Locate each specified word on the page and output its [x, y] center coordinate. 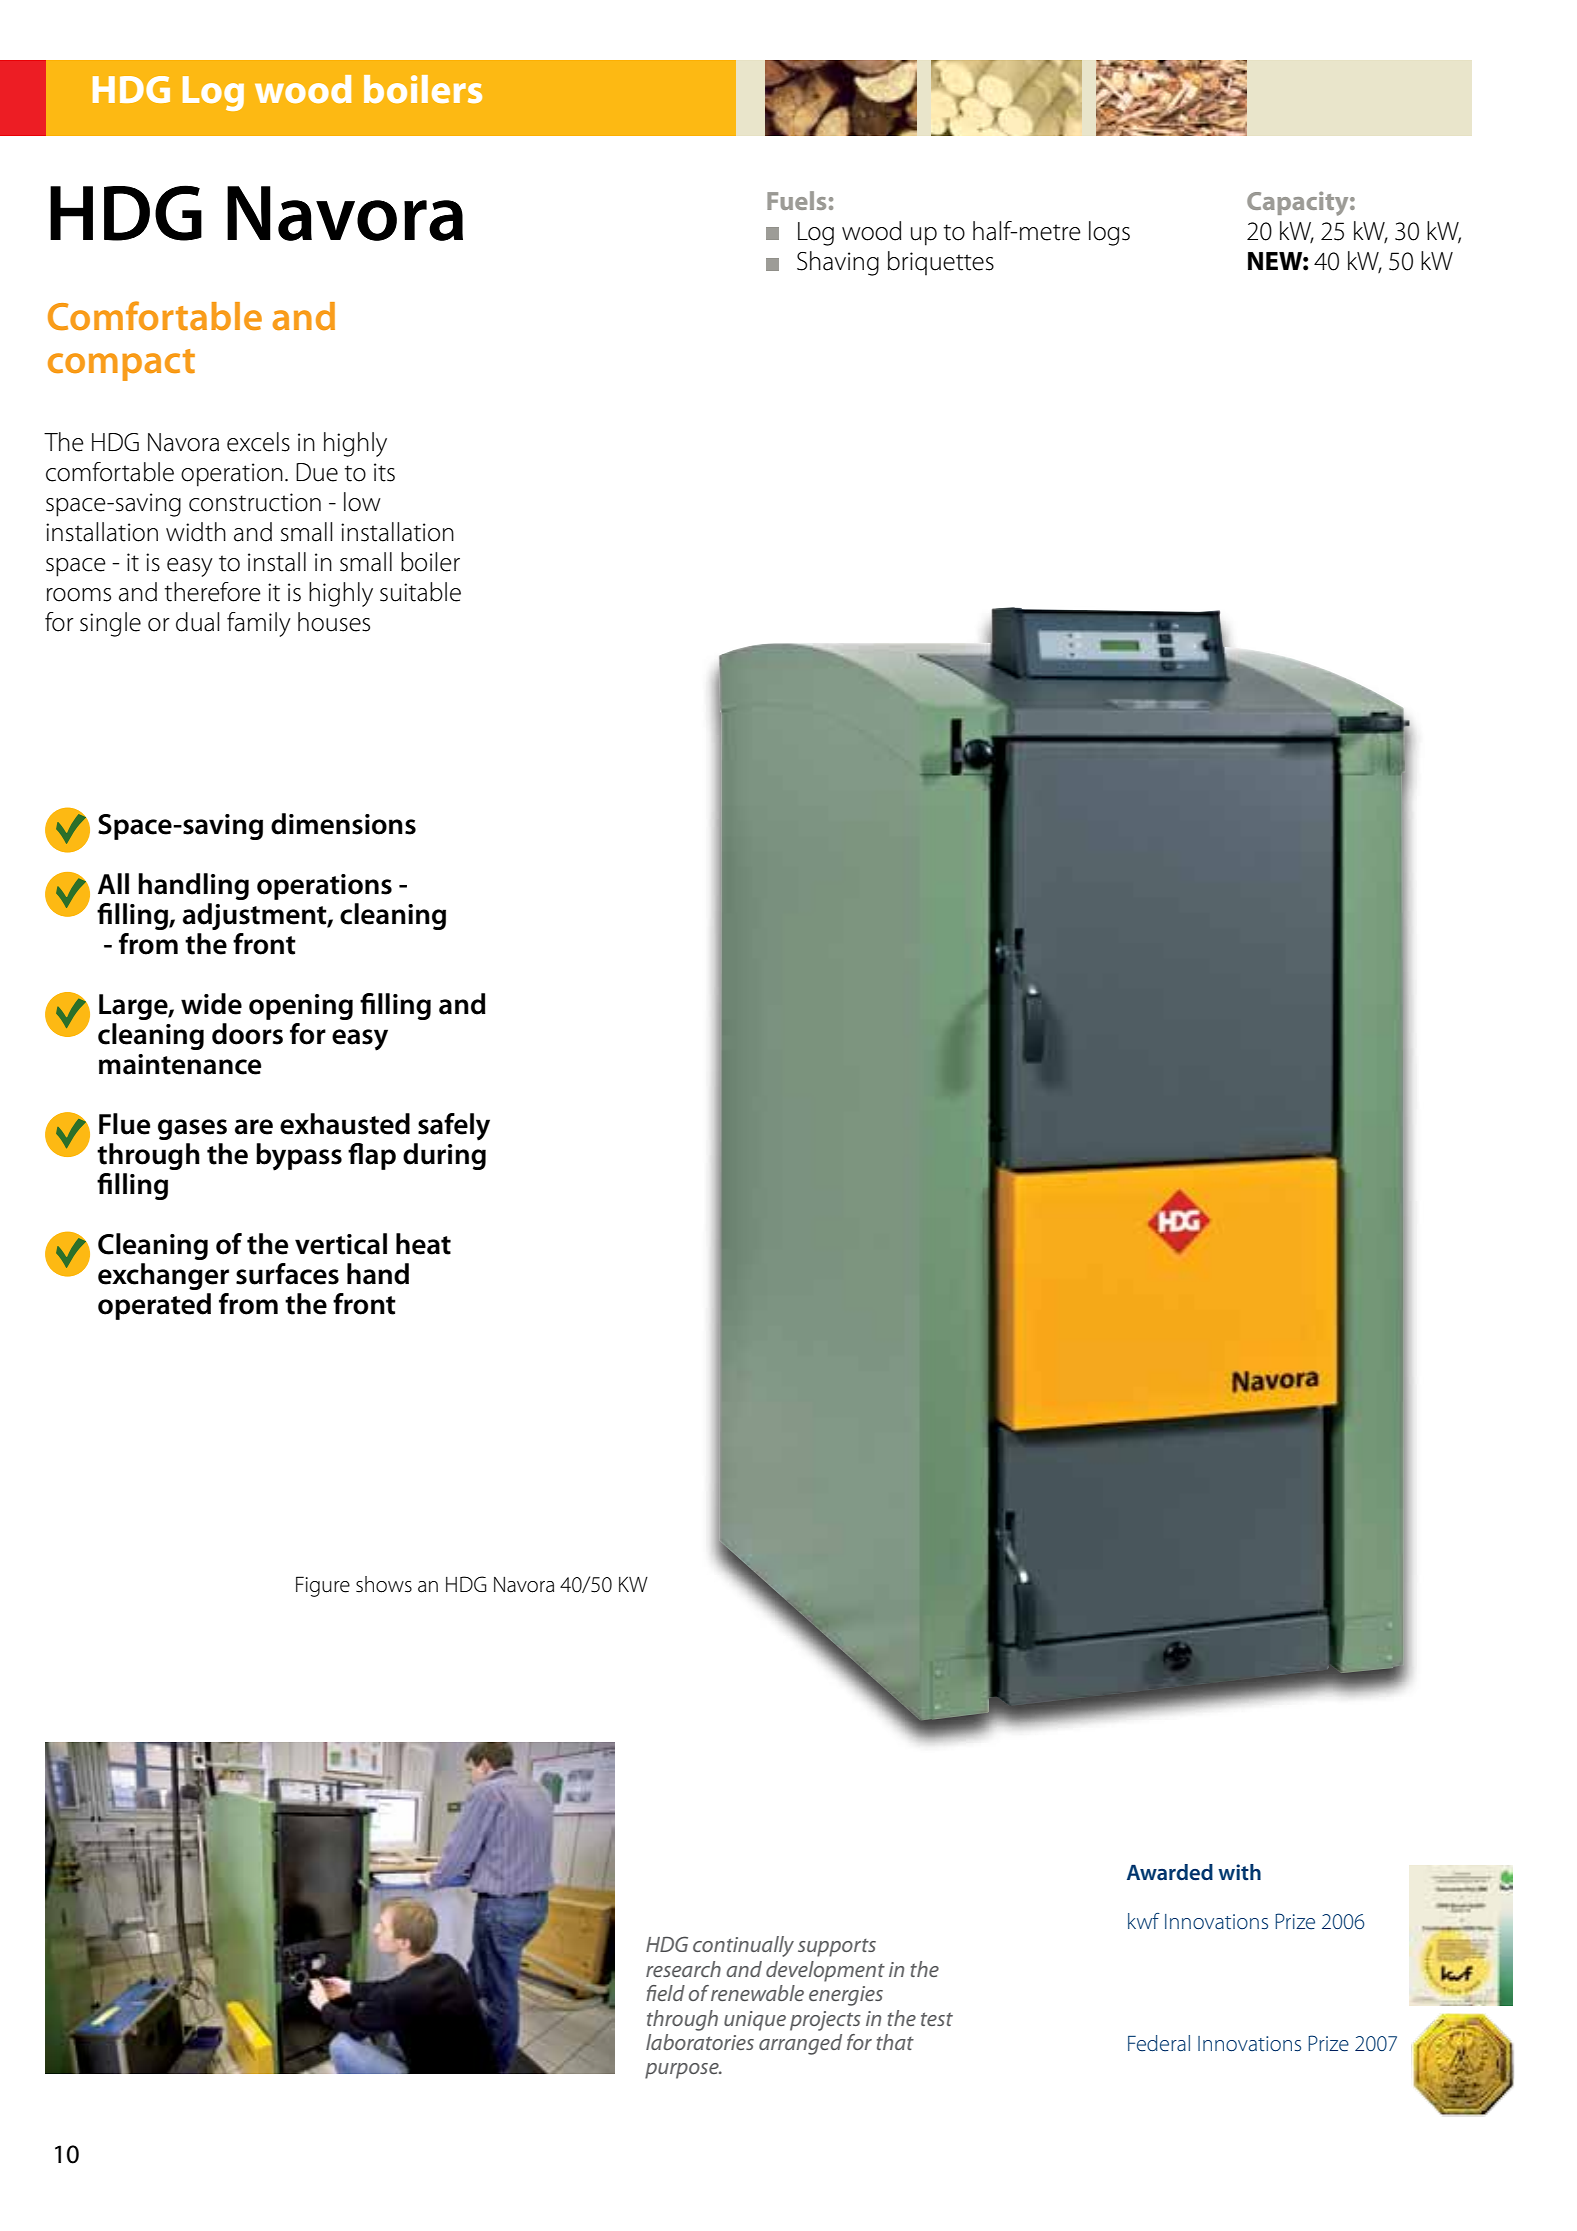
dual [197, 622]
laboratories [700, 2042]
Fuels [796, 200]
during [444, 1156]
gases [192, 1129]
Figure [323, 1586]
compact [121, 365]
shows [384, 1584]
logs [1109, 233]
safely [454, 1127]
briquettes [941, 263]
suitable [420, 592]
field [665, 1993]
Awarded [1170, 1872]
